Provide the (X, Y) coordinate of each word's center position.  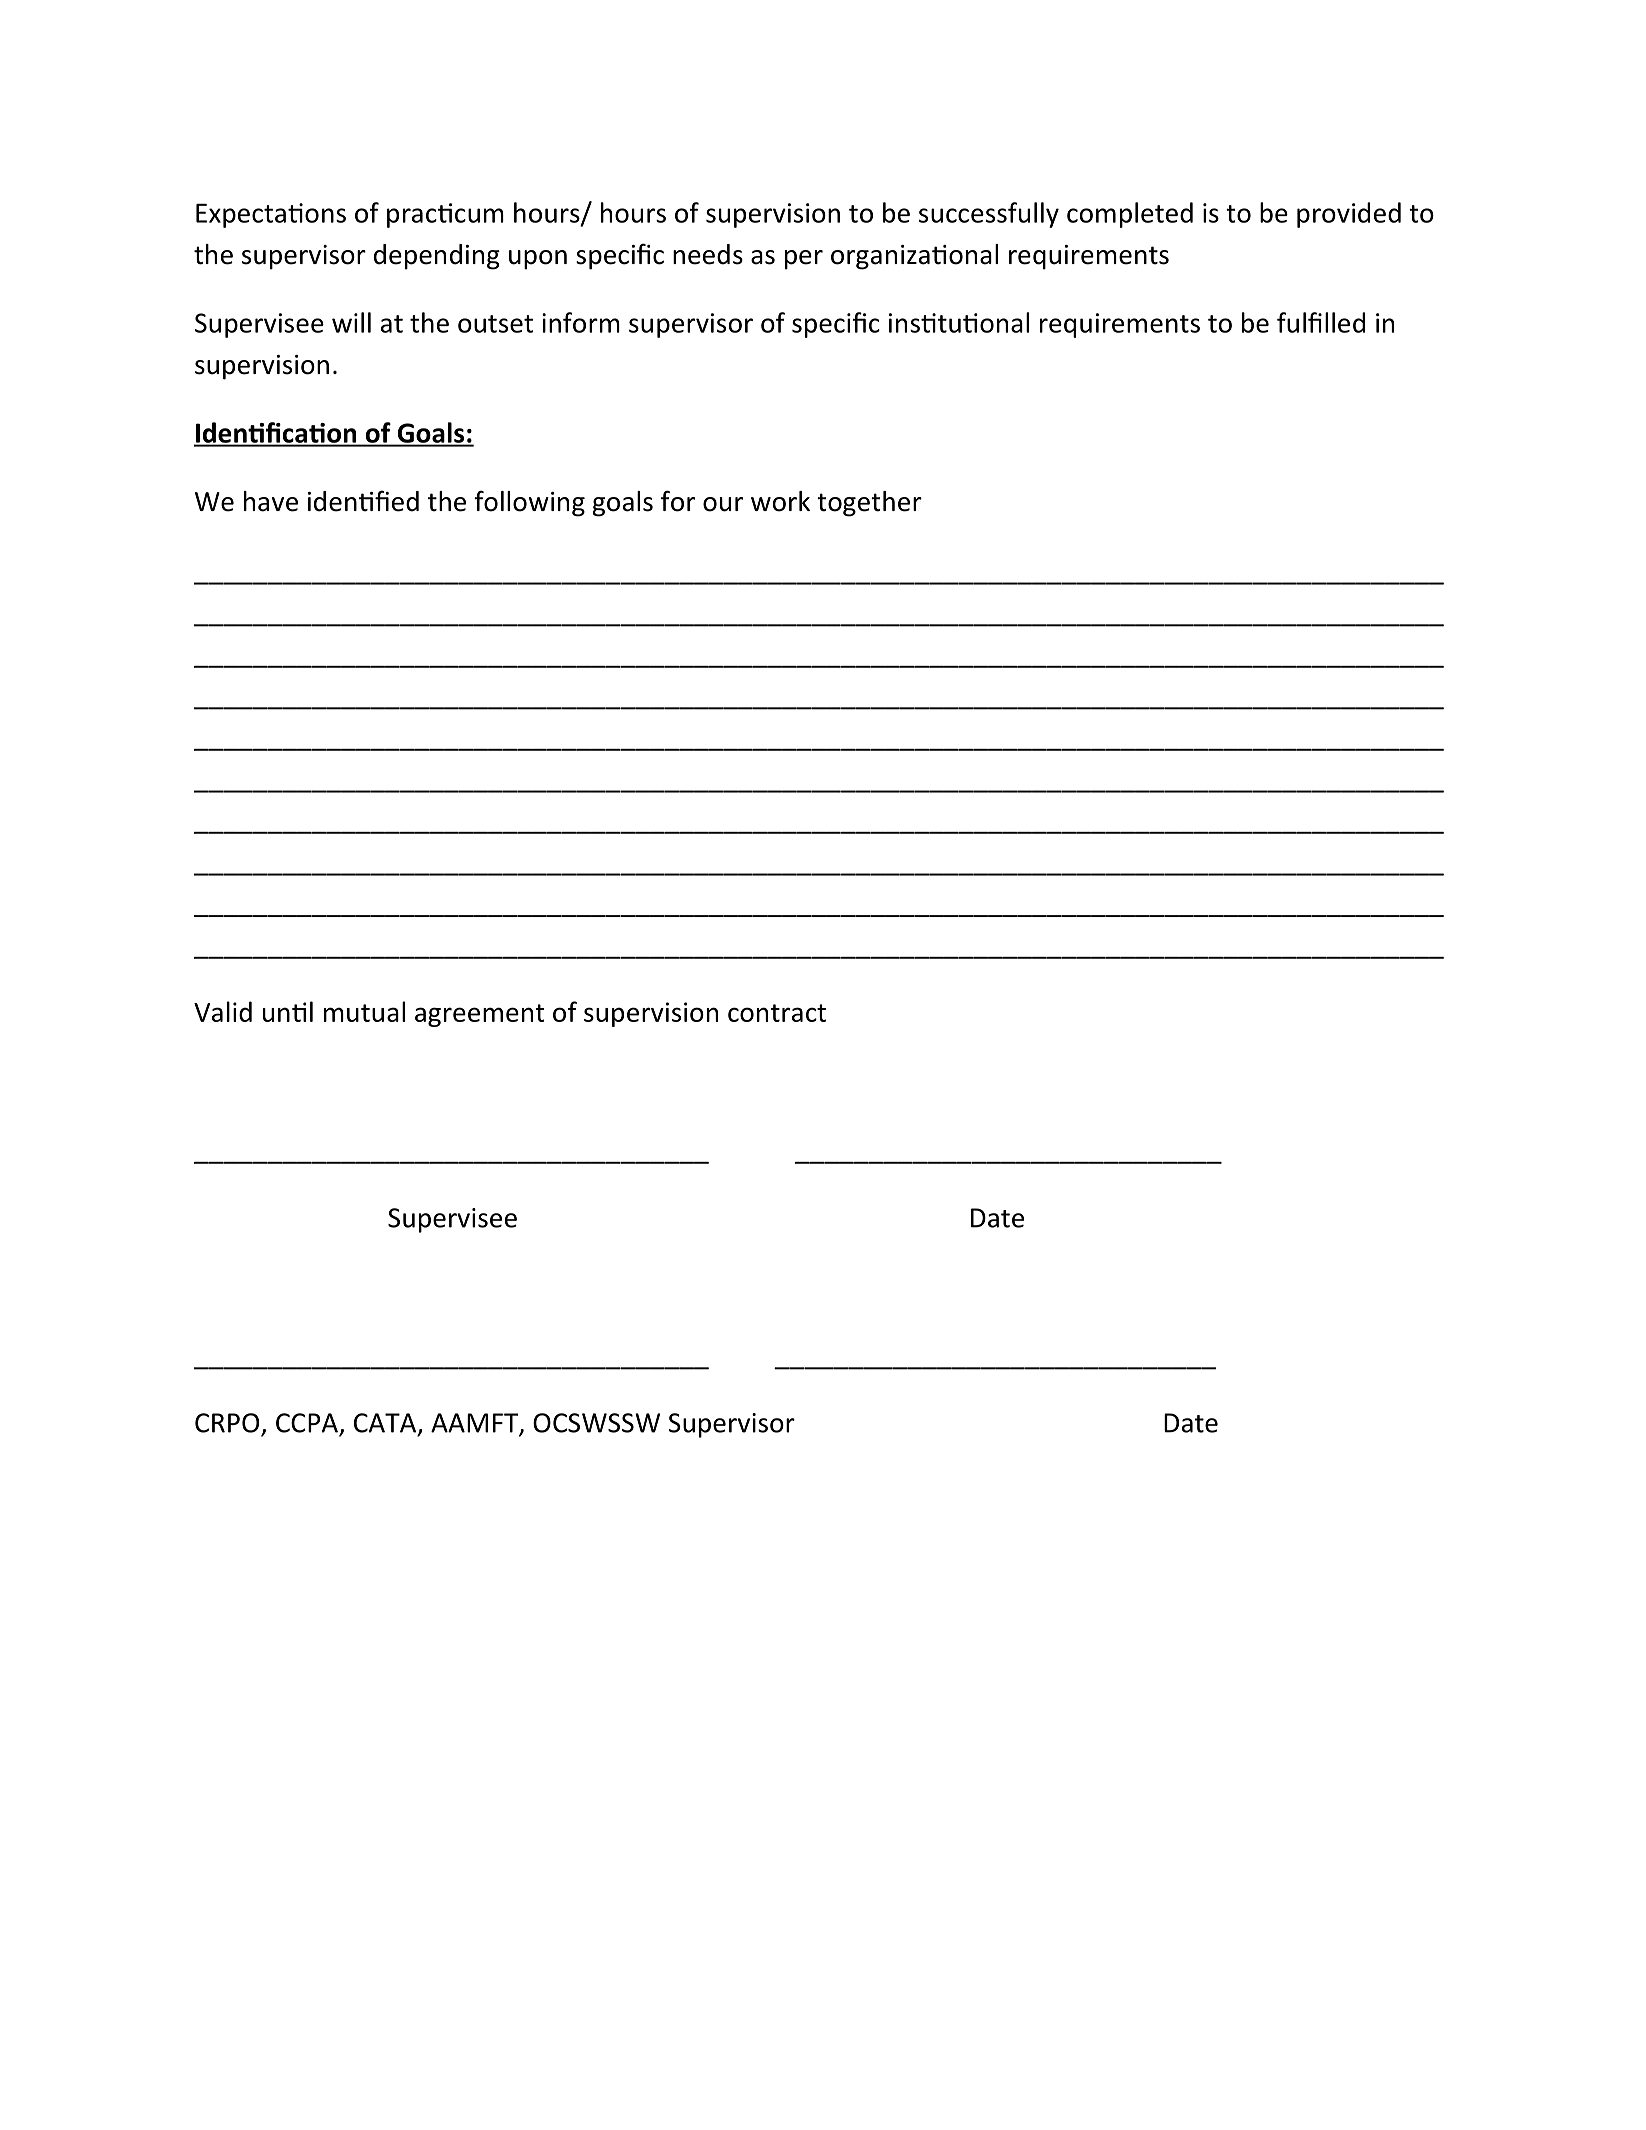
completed (1130, 215)
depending (437, 257)
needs (708, 254)
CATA (386, 1424)
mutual (364, 1011)
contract (777, 1013)
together (869, 504)
